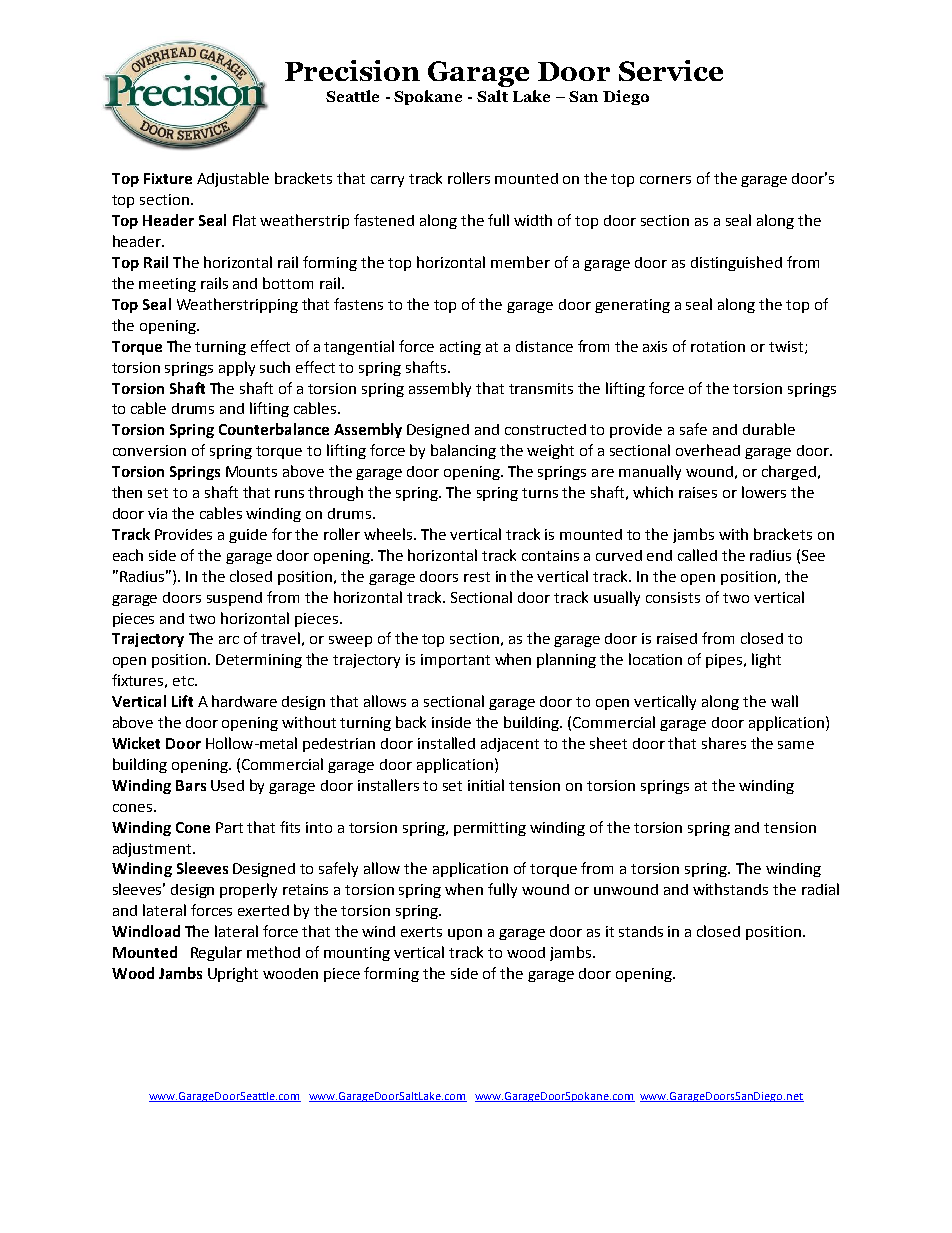 The image size is (952, 1233). What do you see at coordinates (167, 285) in the image?
I see `meeting` at bounding box center [167, 285].
